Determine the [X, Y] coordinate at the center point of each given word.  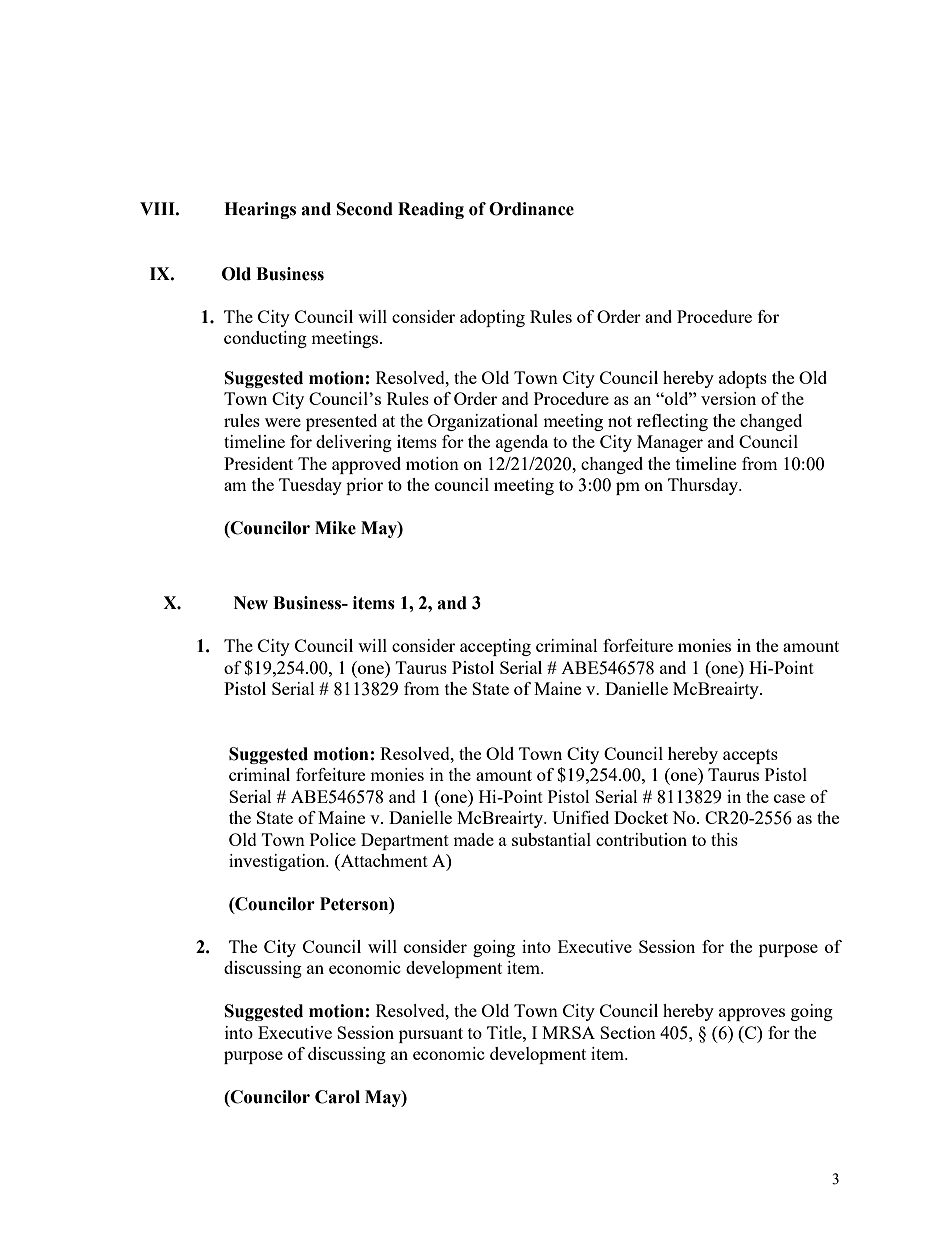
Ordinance [531, 209]
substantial [551, 839]
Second [365, 209]
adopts [743, 379]
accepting [495, 647]
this [724, 839]
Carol [337, 1097]
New [251, 603]
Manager [670, 443]
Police [333, 839]
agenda [522, 443]
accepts [750, 756]
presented [341, 422]
